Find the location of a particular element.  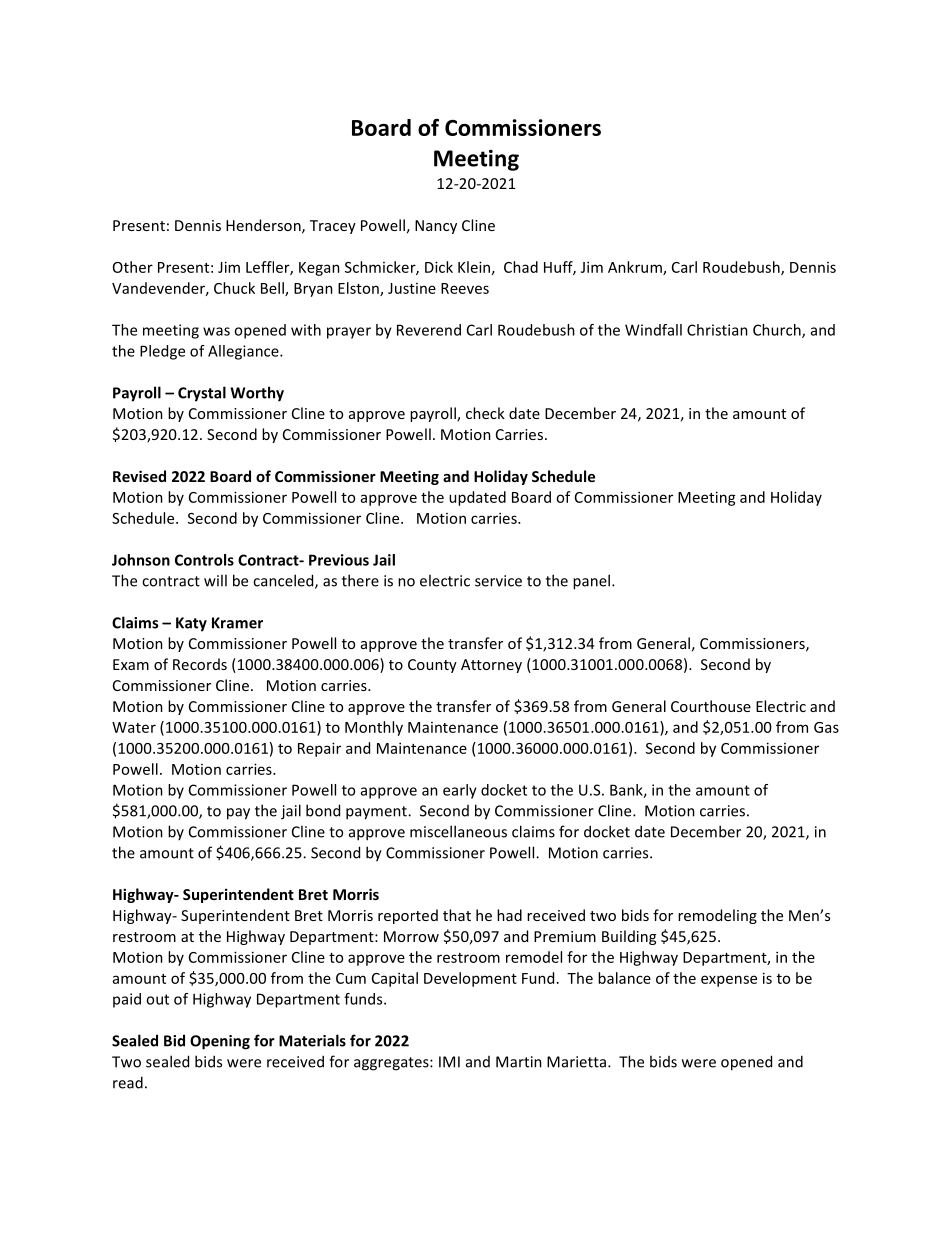

Attorney is located at coordinates (491, 666).
